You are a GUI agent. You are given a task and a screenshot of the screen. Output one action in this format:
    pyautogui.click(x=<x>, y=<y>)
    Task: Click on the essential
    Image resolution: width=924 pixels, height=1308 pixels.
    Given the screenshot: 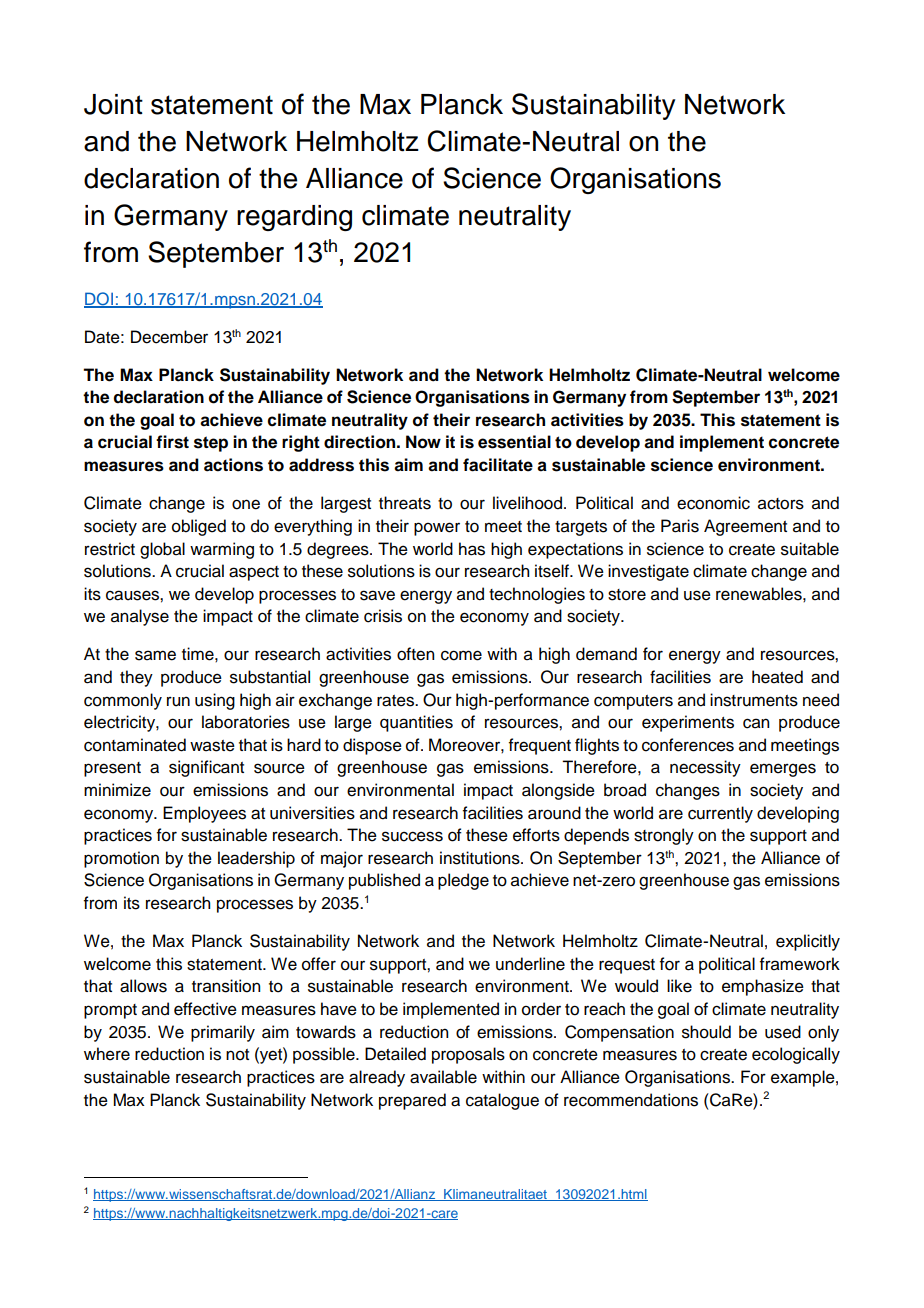 What is the action you would take?
    pyautogui.click(x=514, y=442)
